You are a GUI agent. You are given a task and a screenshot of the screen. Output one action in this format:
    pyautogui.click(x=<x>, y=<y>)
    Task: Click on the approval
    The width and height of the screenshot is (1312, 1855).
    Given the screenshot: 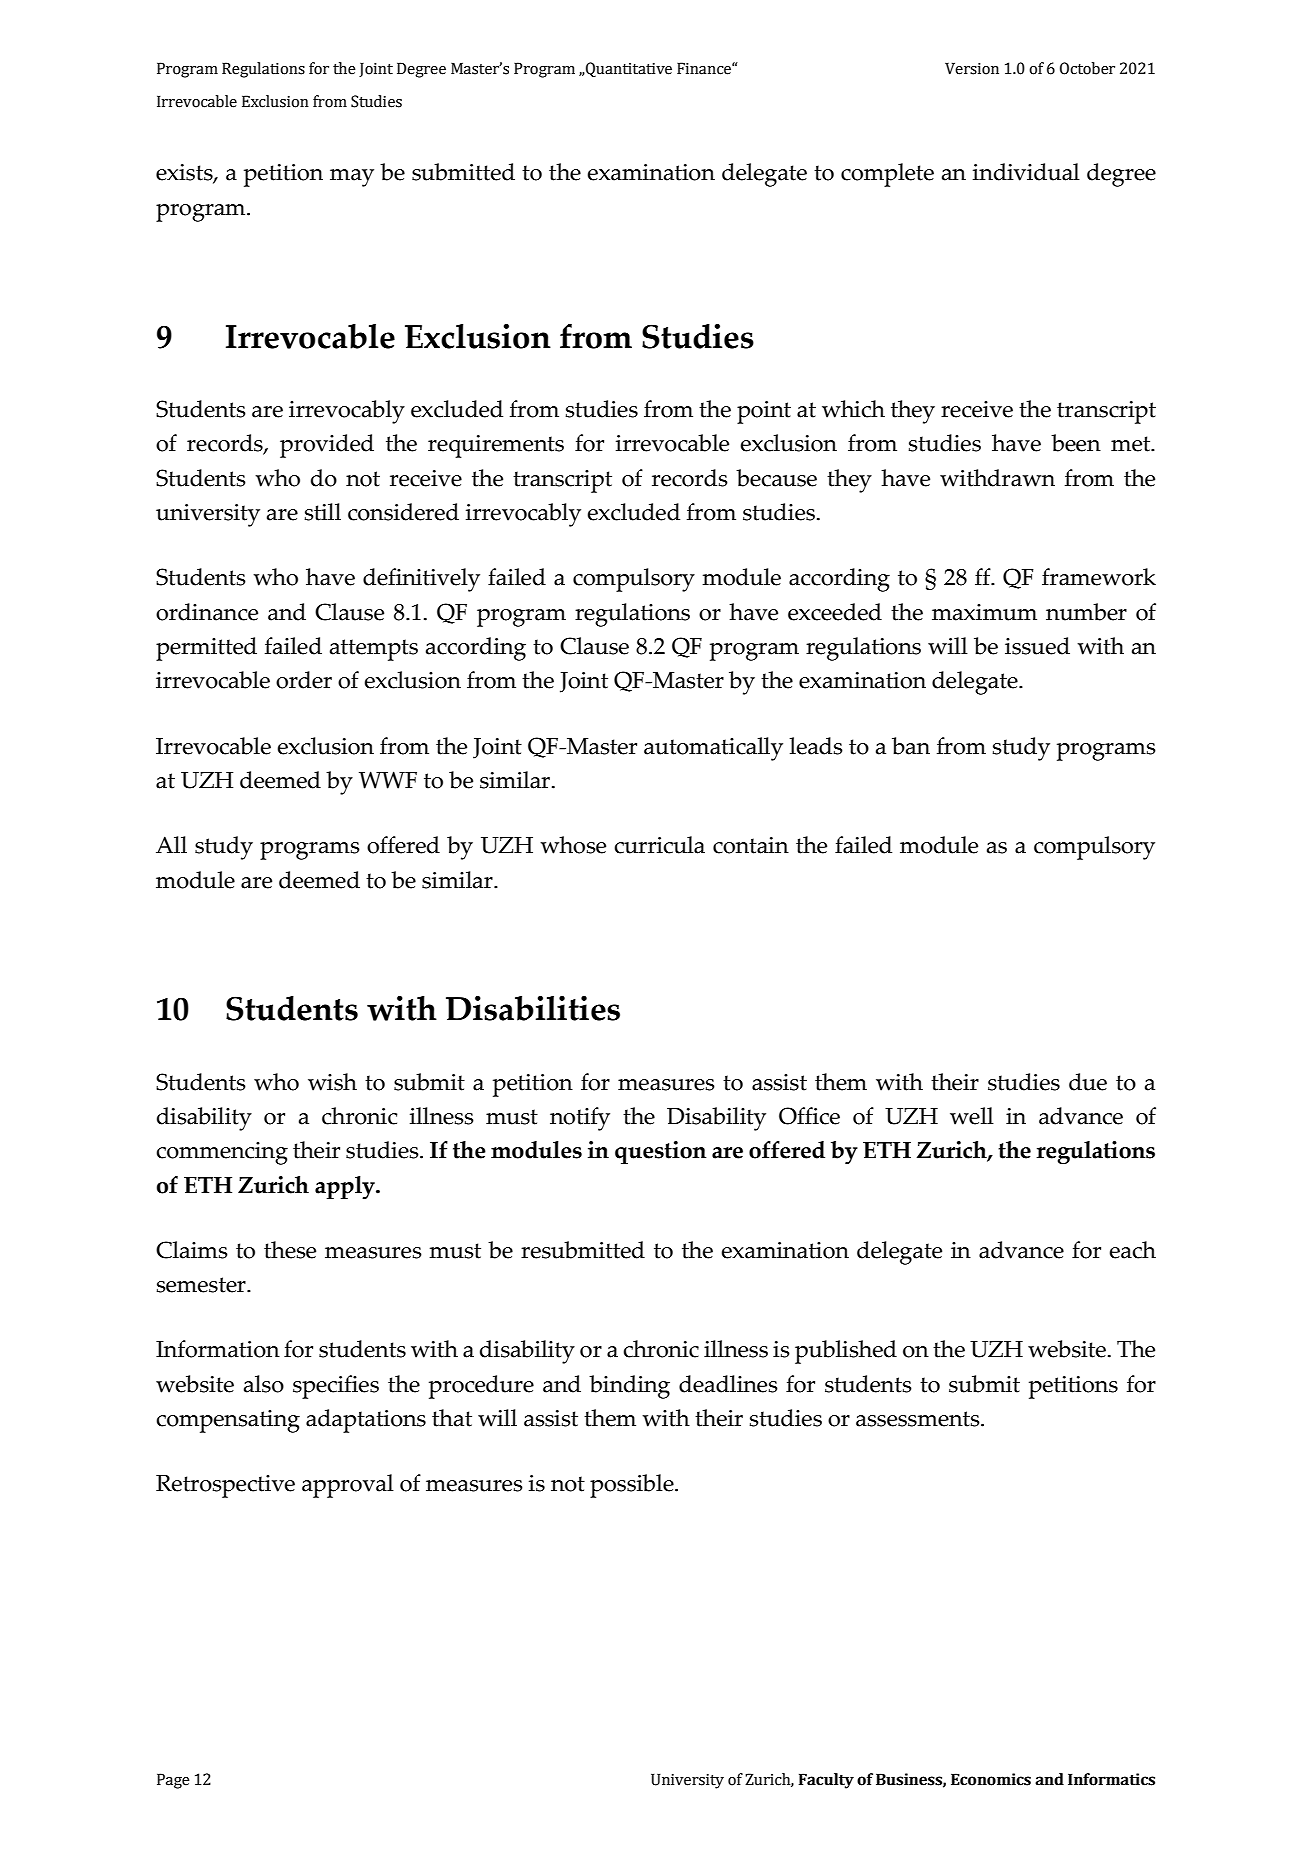 What is the action you would take?
    pyautogui.click(x=348, y=1486)
